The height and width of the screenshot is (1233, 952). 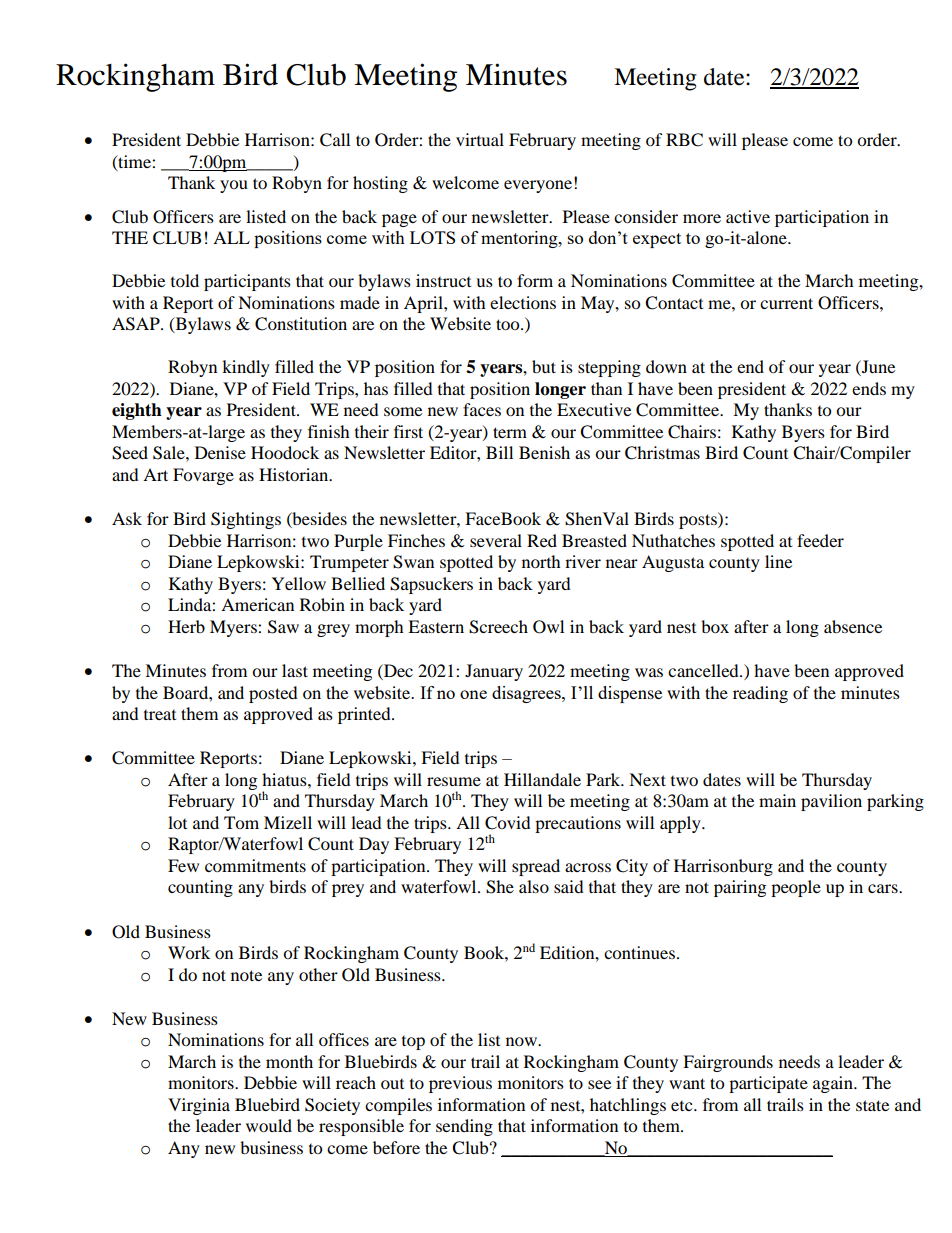 I want to click on several, so click(x=496, y=540).
